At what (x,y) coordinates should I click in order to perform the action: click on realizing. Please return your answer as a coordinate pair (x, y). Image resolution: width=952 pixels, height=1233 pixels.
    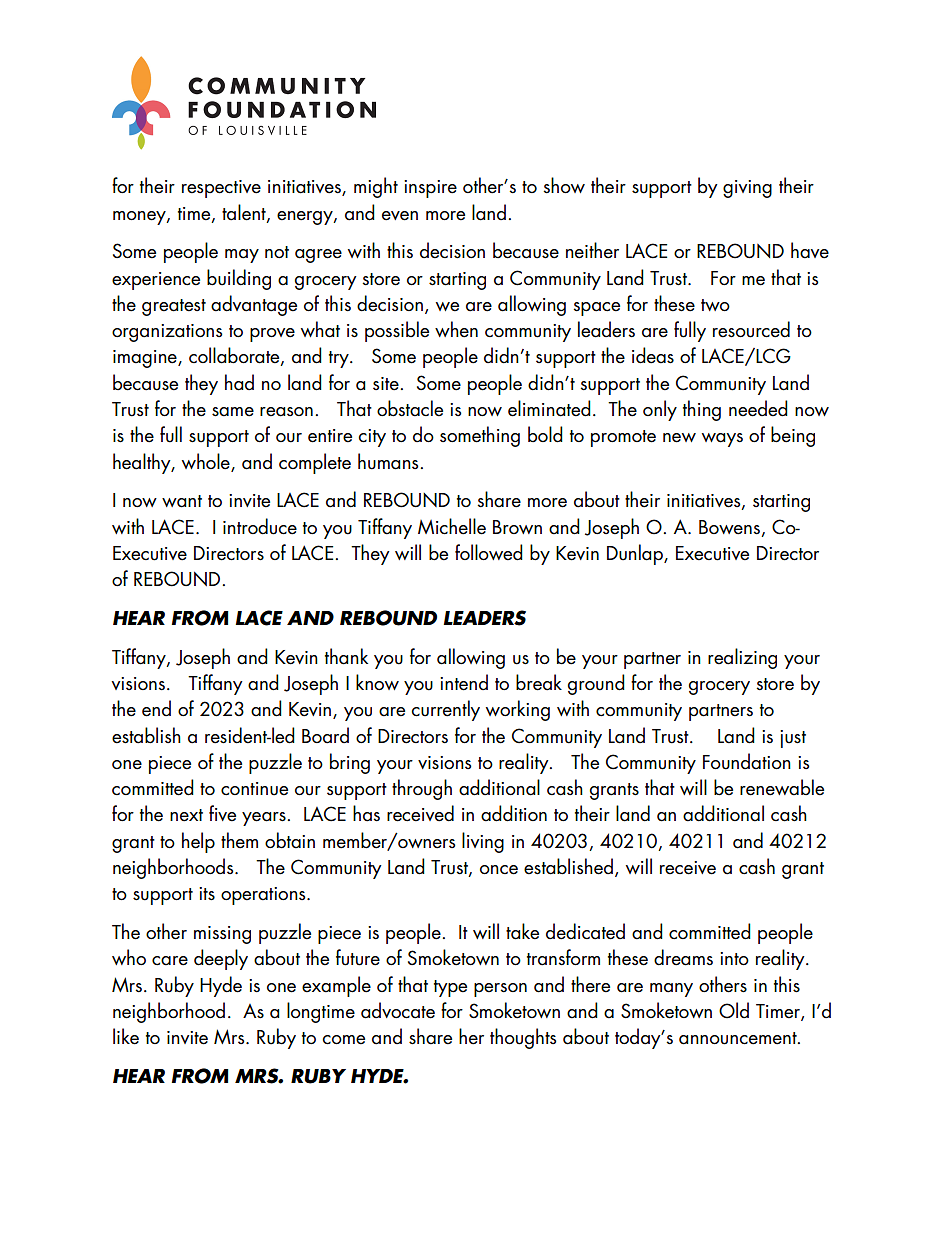
    Looking at the image, I should click on (742, 658).
